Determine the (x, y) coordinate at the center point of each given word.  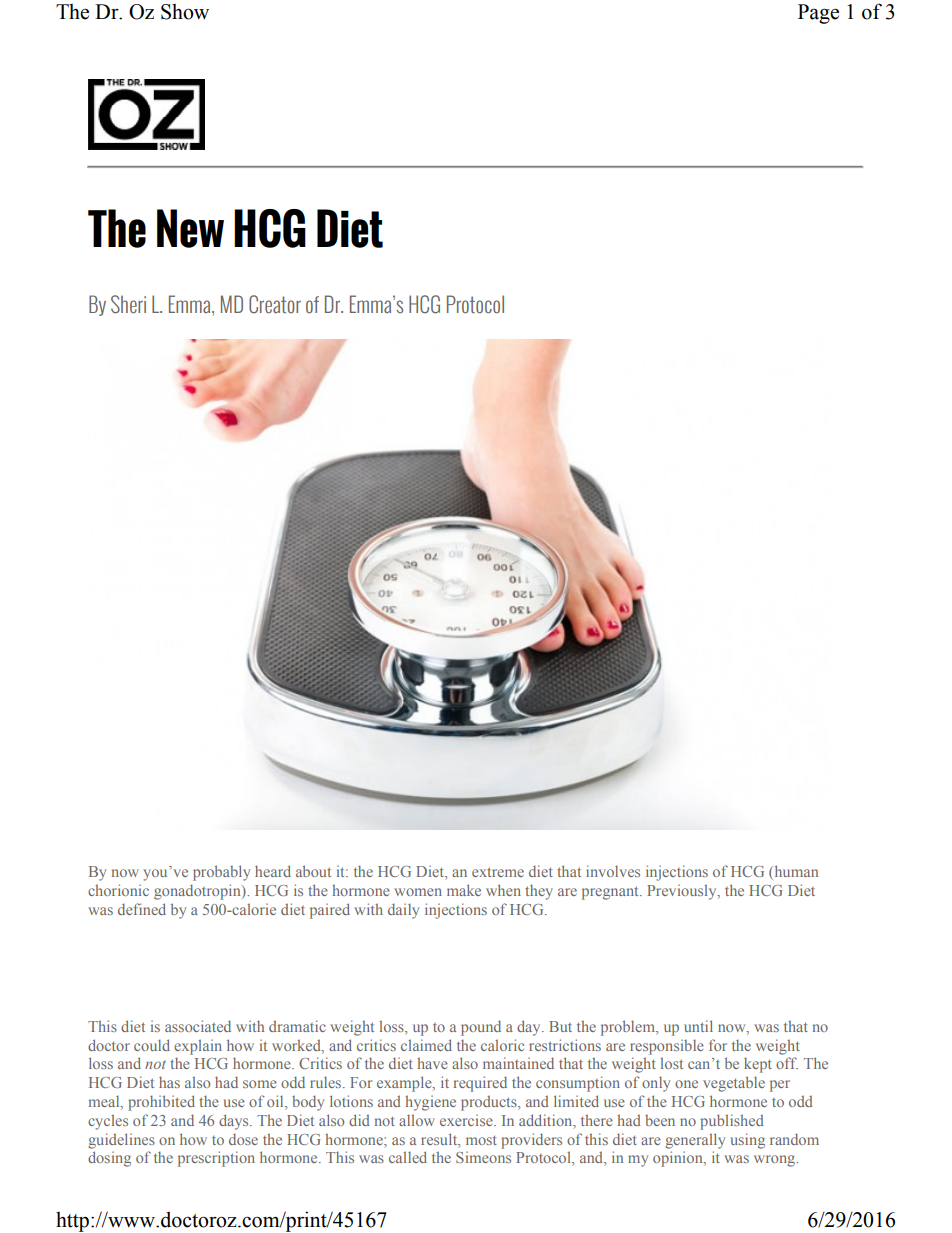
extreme (498, 872)
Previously (683, 892)
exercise (467, 1120)
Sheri (128, 304)
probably (221, 873)
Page (818, 14)
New (190, 228)
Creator (275, 304)
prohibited (161, 1103)
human (795, 872)
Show (185, 12)
